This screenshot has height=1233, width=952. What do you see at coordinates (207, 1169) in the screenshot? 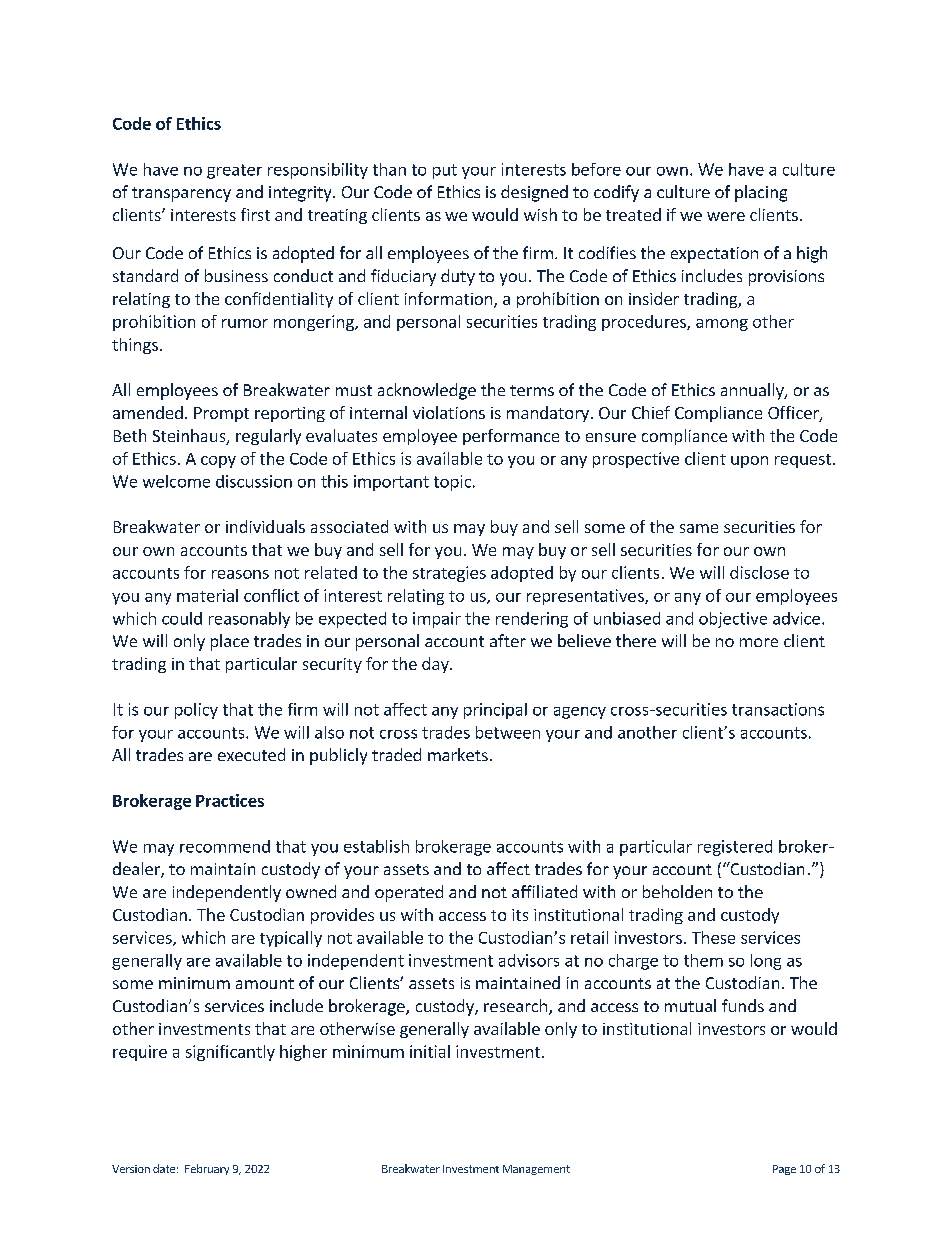
I see `February` at bounding box center [207, 1169].
